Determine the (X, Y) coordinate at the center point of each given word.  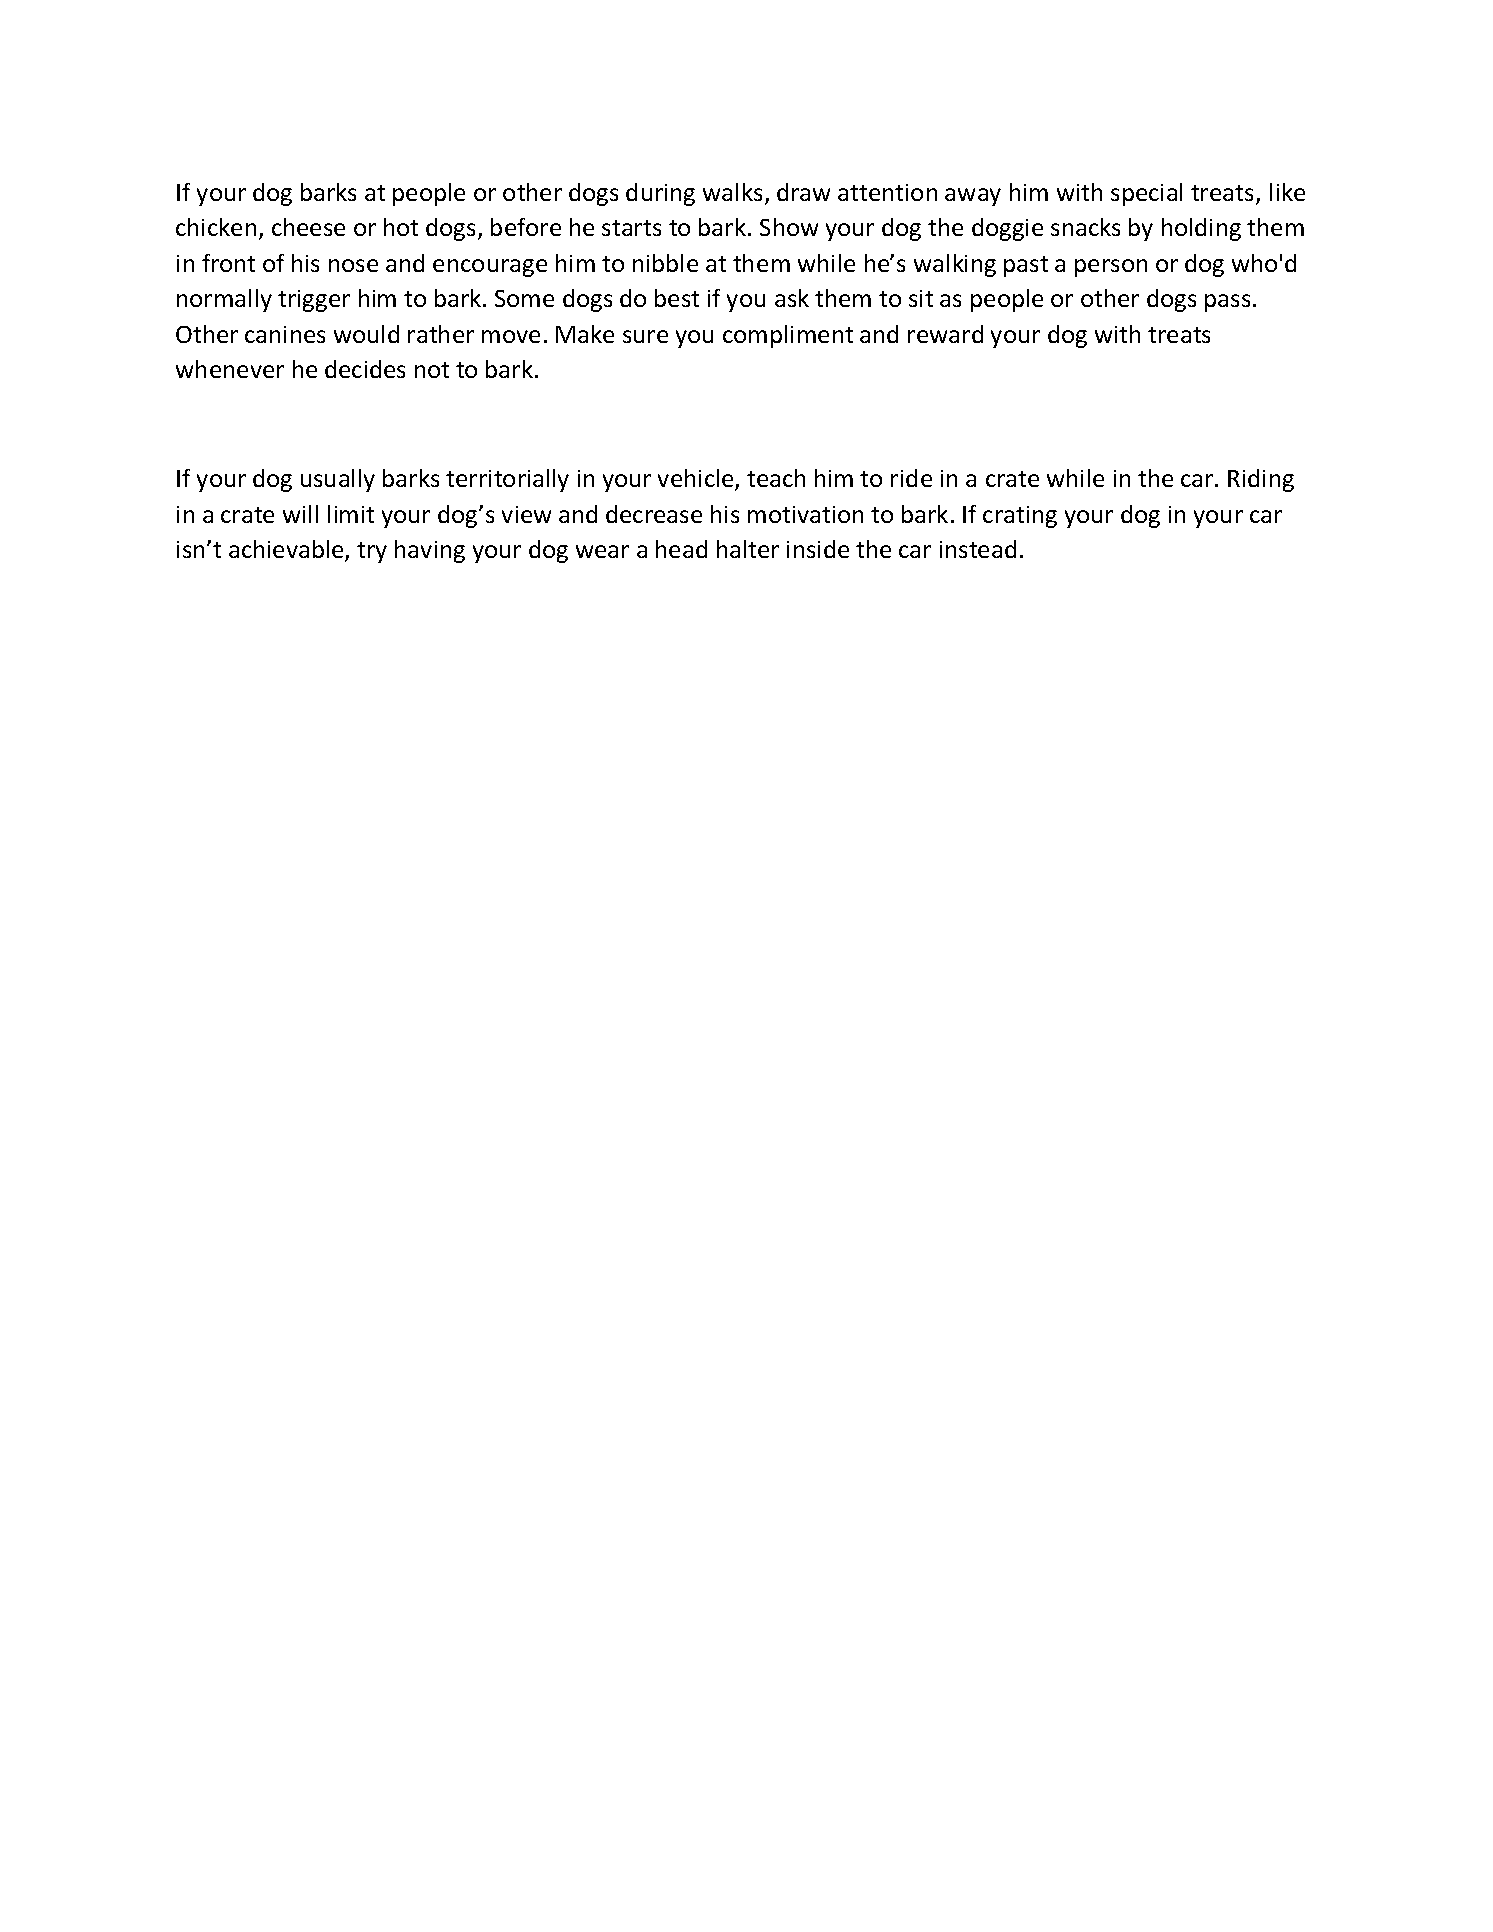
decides (365, 369)
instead (978, 549)
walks (732, 192)
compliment (788, 336)
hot (401, 227)
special (1146, 194)
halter (748, 549)
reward (945, 334)
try (372, 552)
